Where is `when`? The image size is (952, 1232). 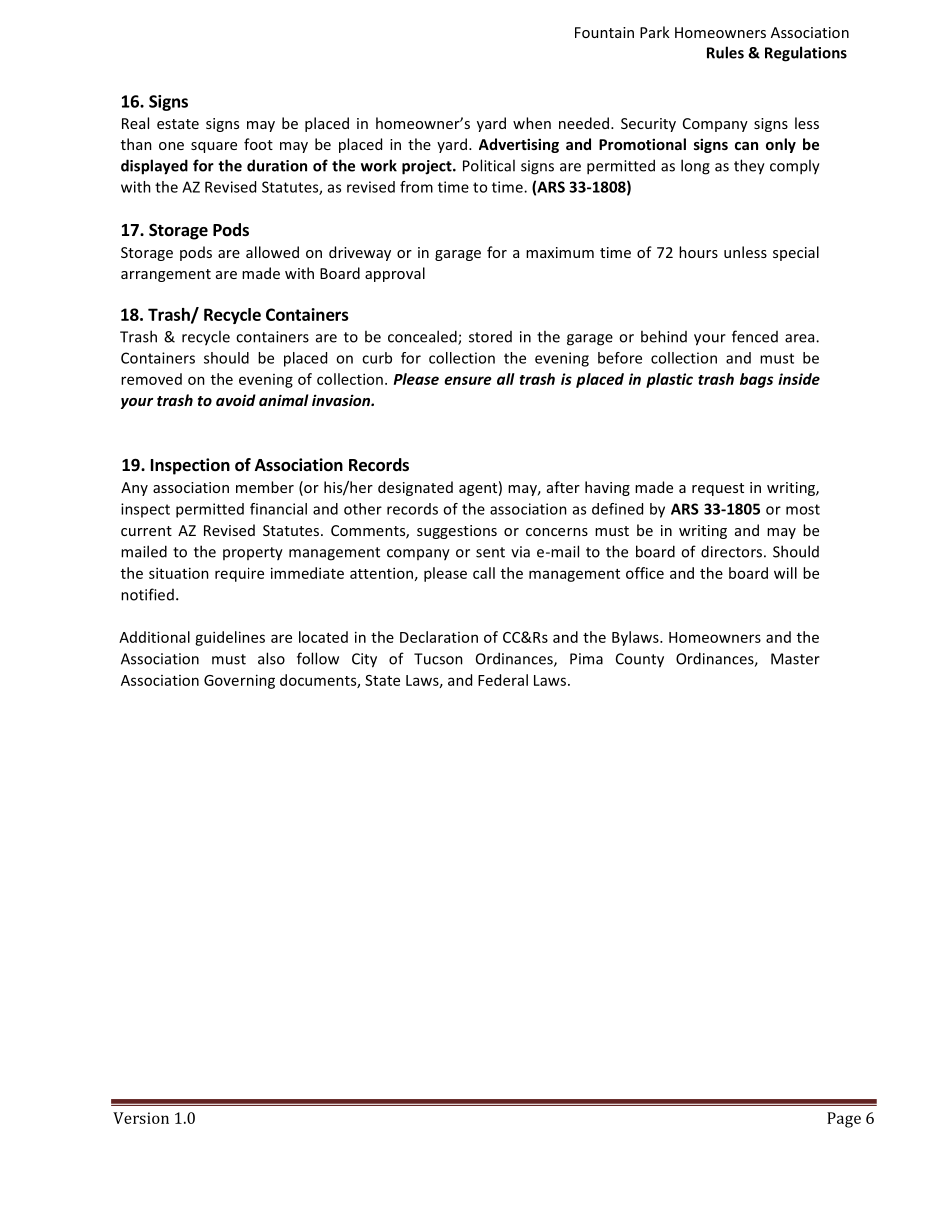 when is located at coordinates (532, 123).
